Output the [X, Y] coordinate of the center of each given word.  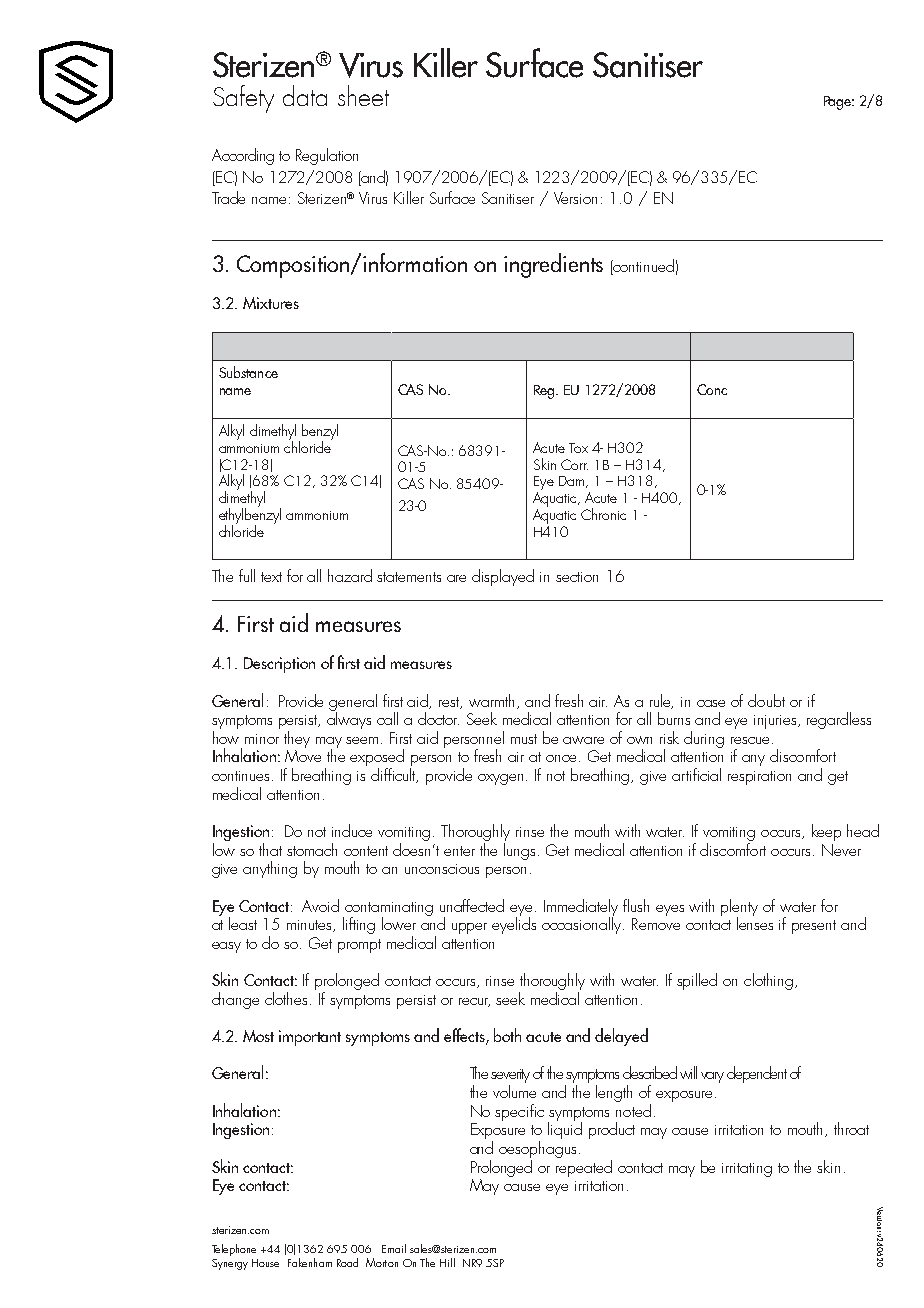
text [271, 577]
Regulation [327, 156]
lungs [519, 850]
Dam [571, 481]
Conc [712, 389]
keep [826, 832]
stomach [312, 849]
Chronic [603, 514]
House [265, 1263]
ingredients [553, 265]
